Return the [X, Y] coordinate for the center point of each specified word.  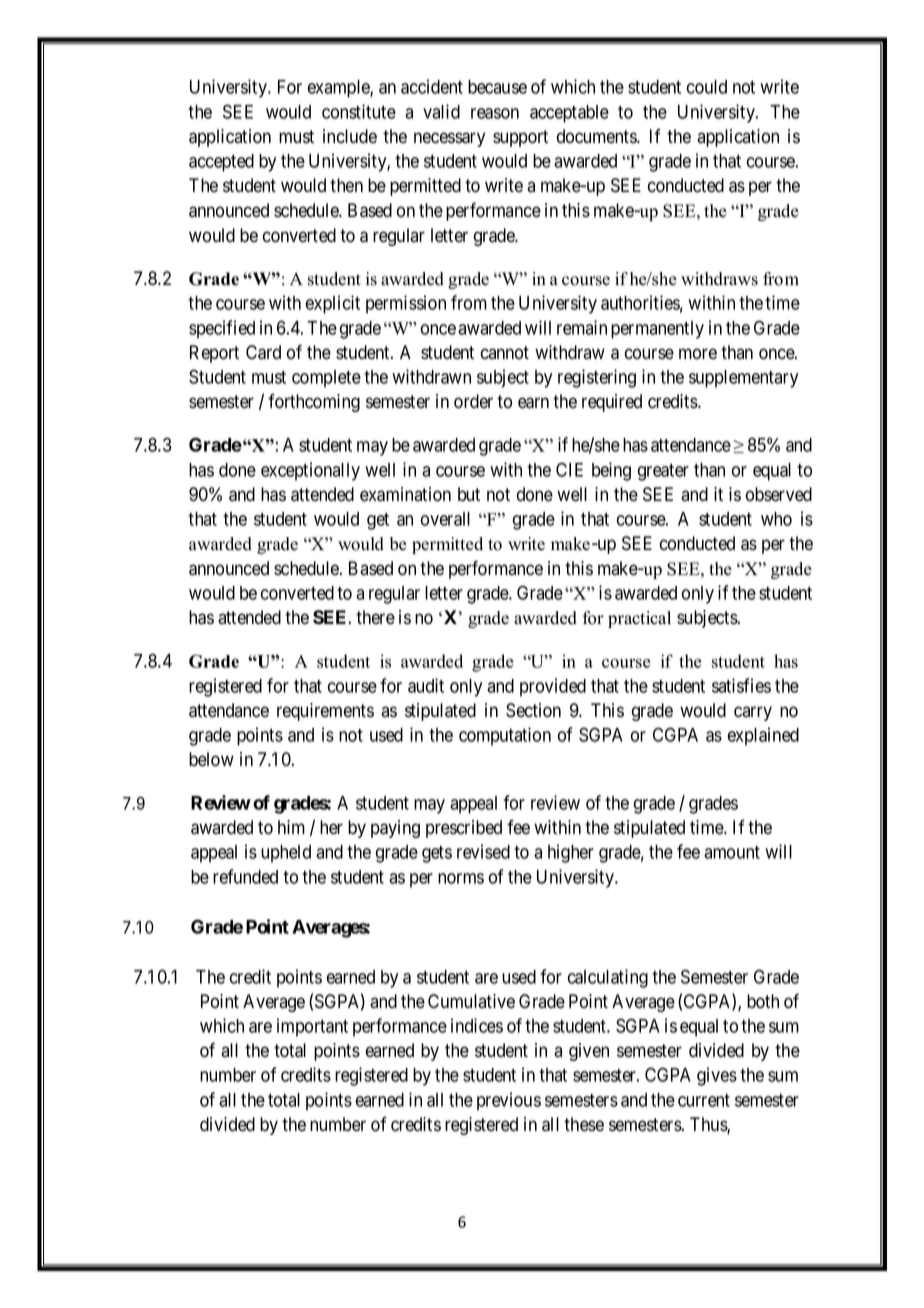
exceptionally [310, 471]
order [473, 401]
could [707, 87]
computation [505, 736]
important [312, 1027]
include [350, 136]
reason [495, 113]
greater [663, 472]
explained [763, 736]
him [291, 827]
